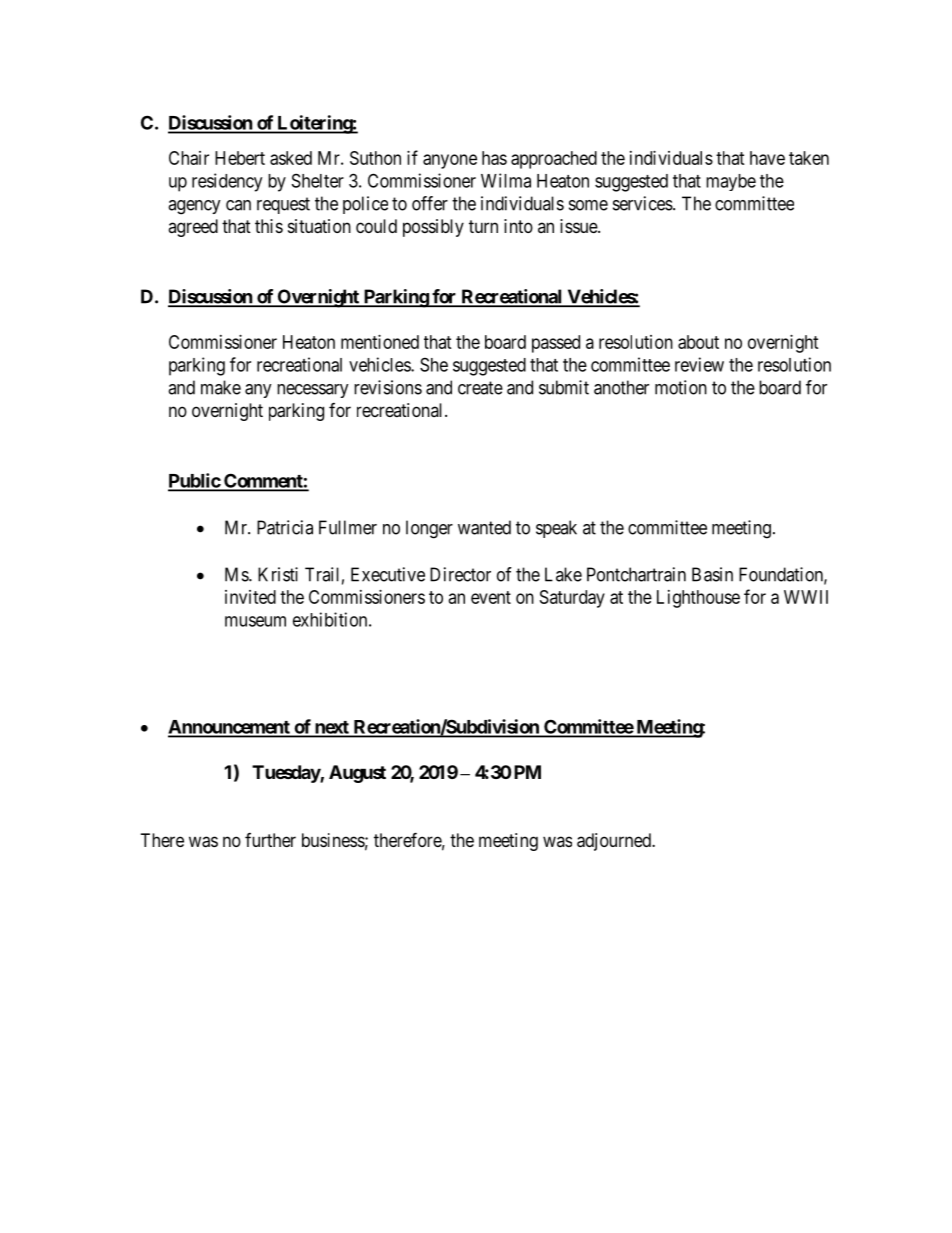  Describe the element at coordinates (285, 527) in the screenshot. I see `Patricia` at that location.
